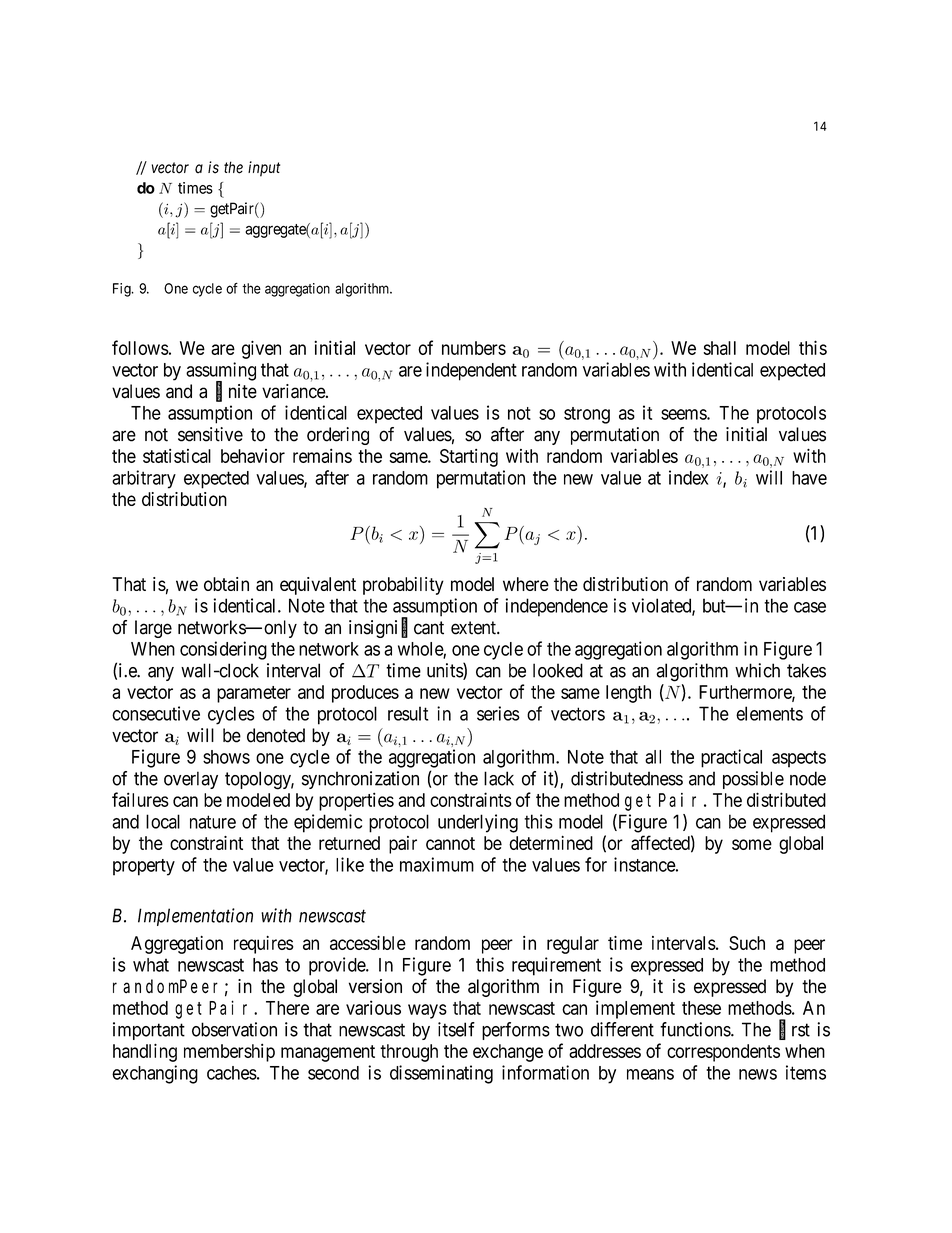  Describe the element at coordinates (723, 1053) in the screenshot. I see `correspondents` at that location.
